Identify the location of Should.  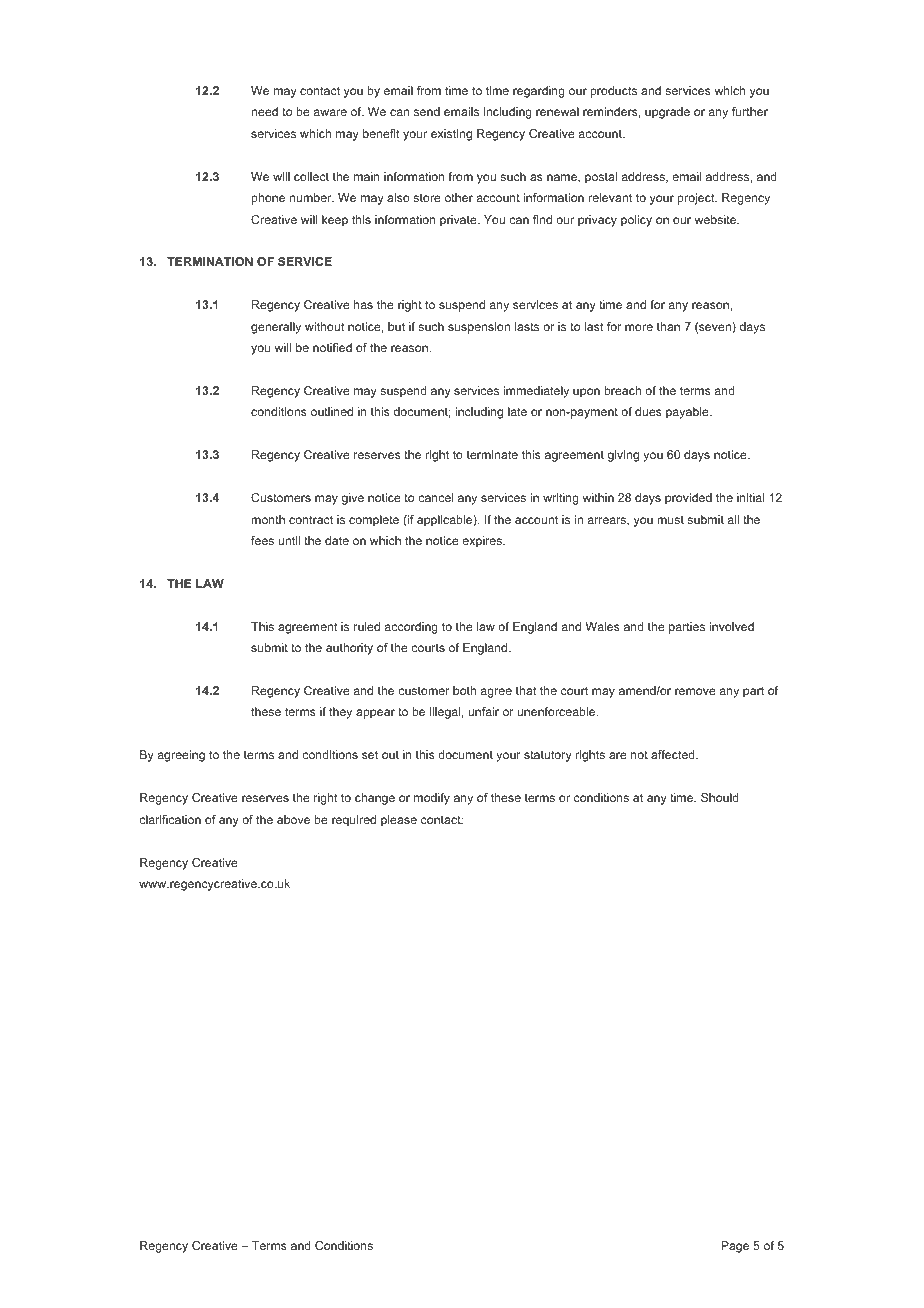
(720, 797).
